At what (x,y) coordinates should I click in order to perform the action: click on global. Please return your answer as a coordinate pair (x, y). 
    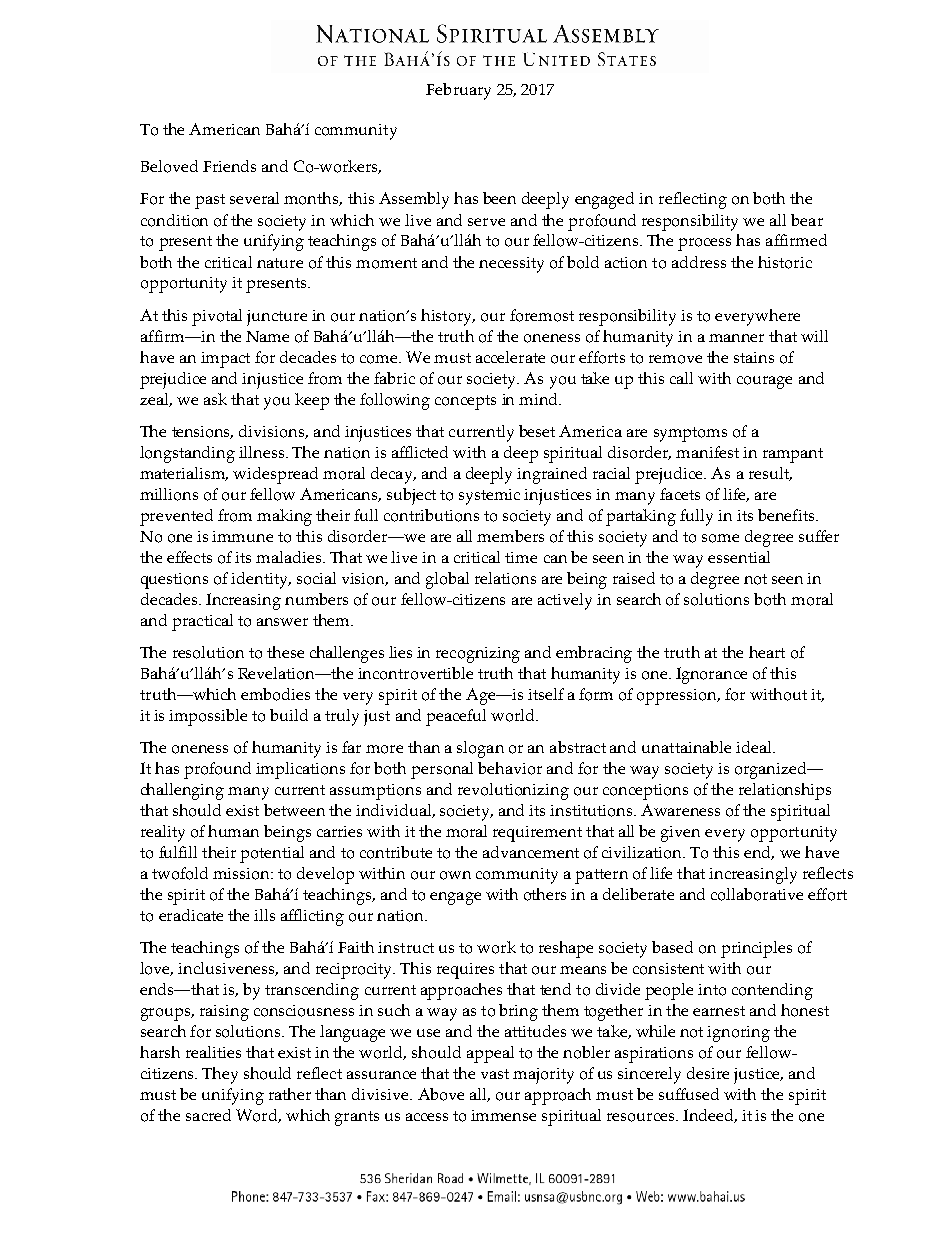
    Looking at the image, I should click on (447, 580).
